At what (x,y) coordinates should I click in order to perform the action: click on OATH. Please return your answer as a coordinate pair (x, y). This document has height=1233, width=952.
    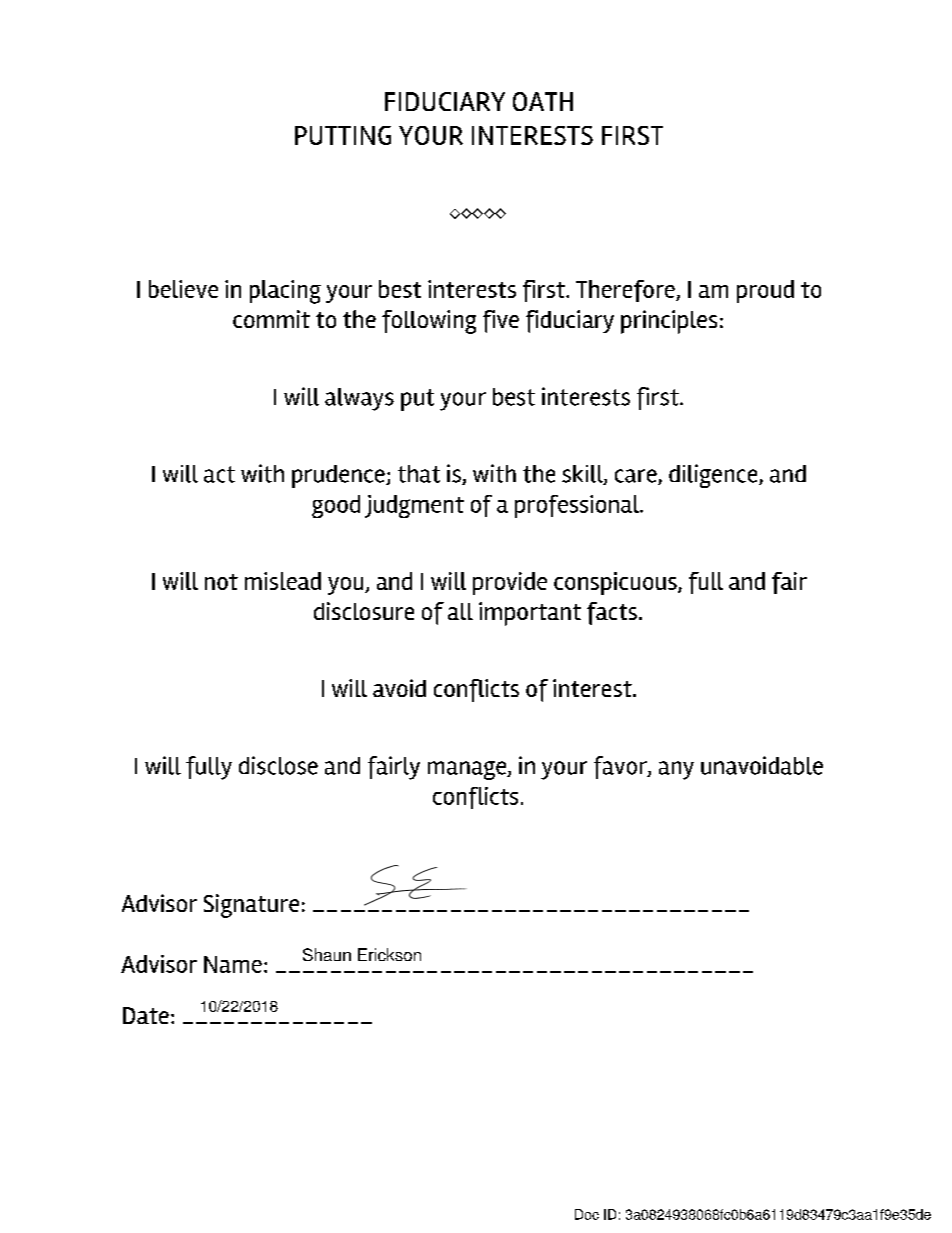
    Looking at the image, I should click on (543, 101).
